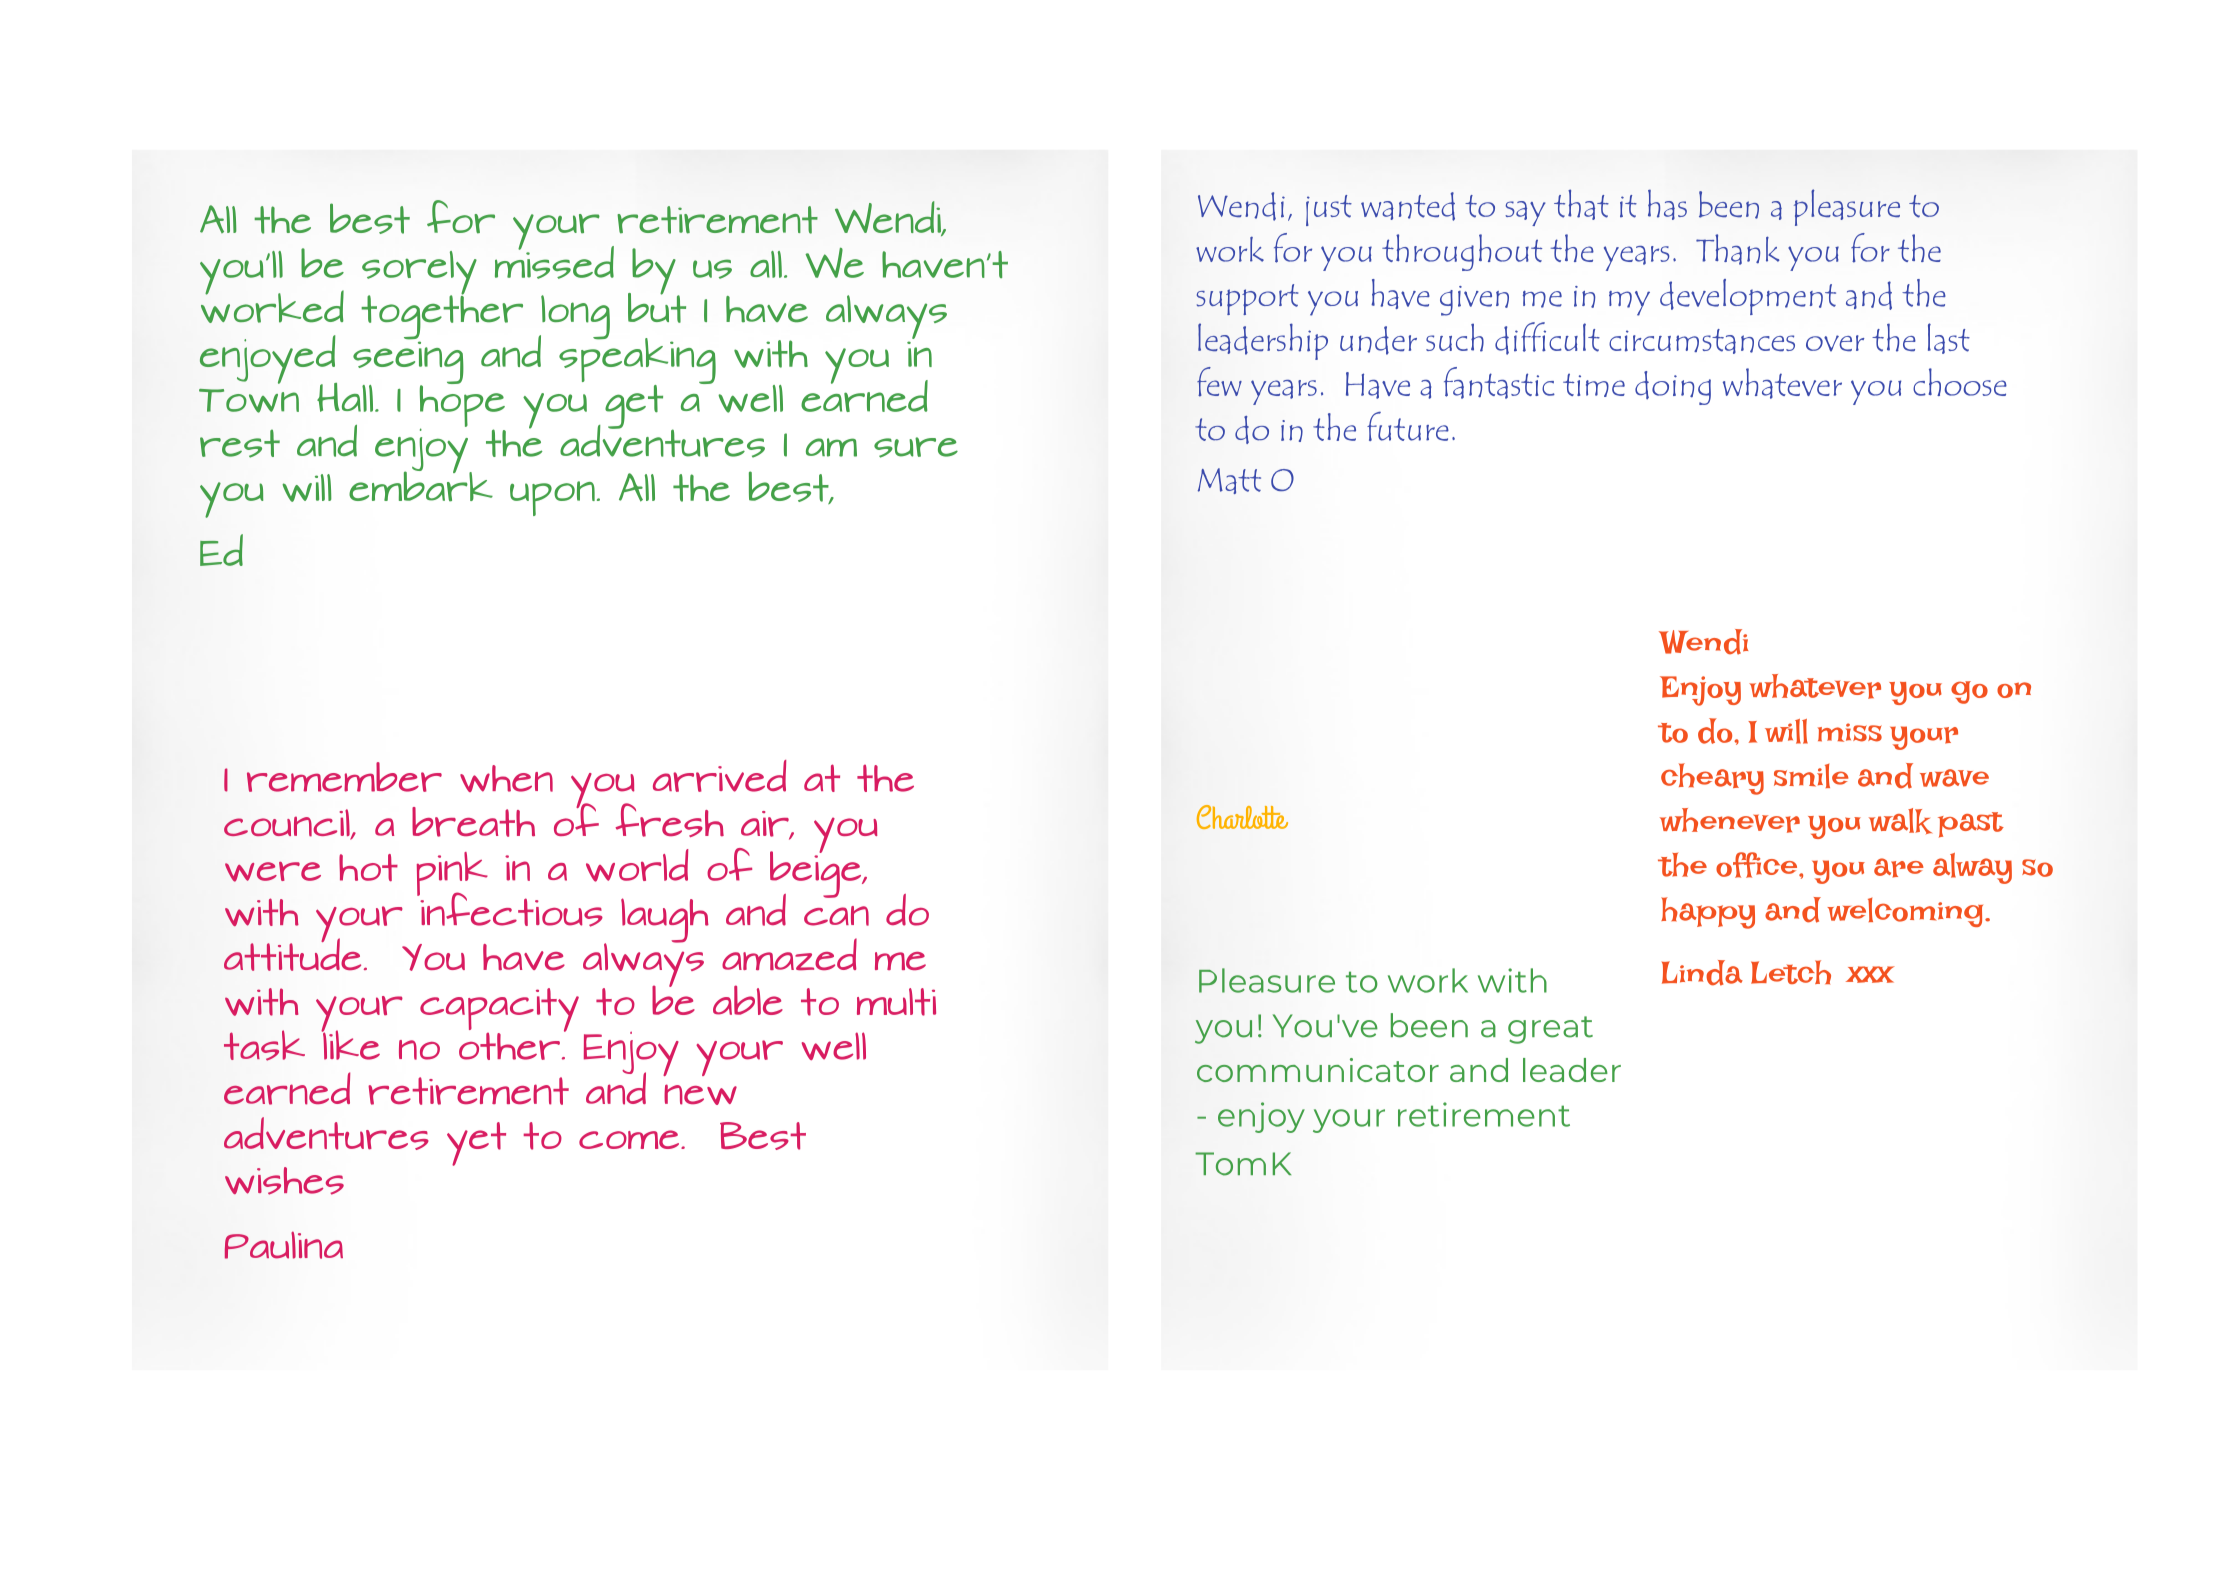 Image resolution: width=2225 pixels, height=1573 pixels. Describe the element at coordinates (1737, 249) in the screenshot. I see `Thank` at that location.
